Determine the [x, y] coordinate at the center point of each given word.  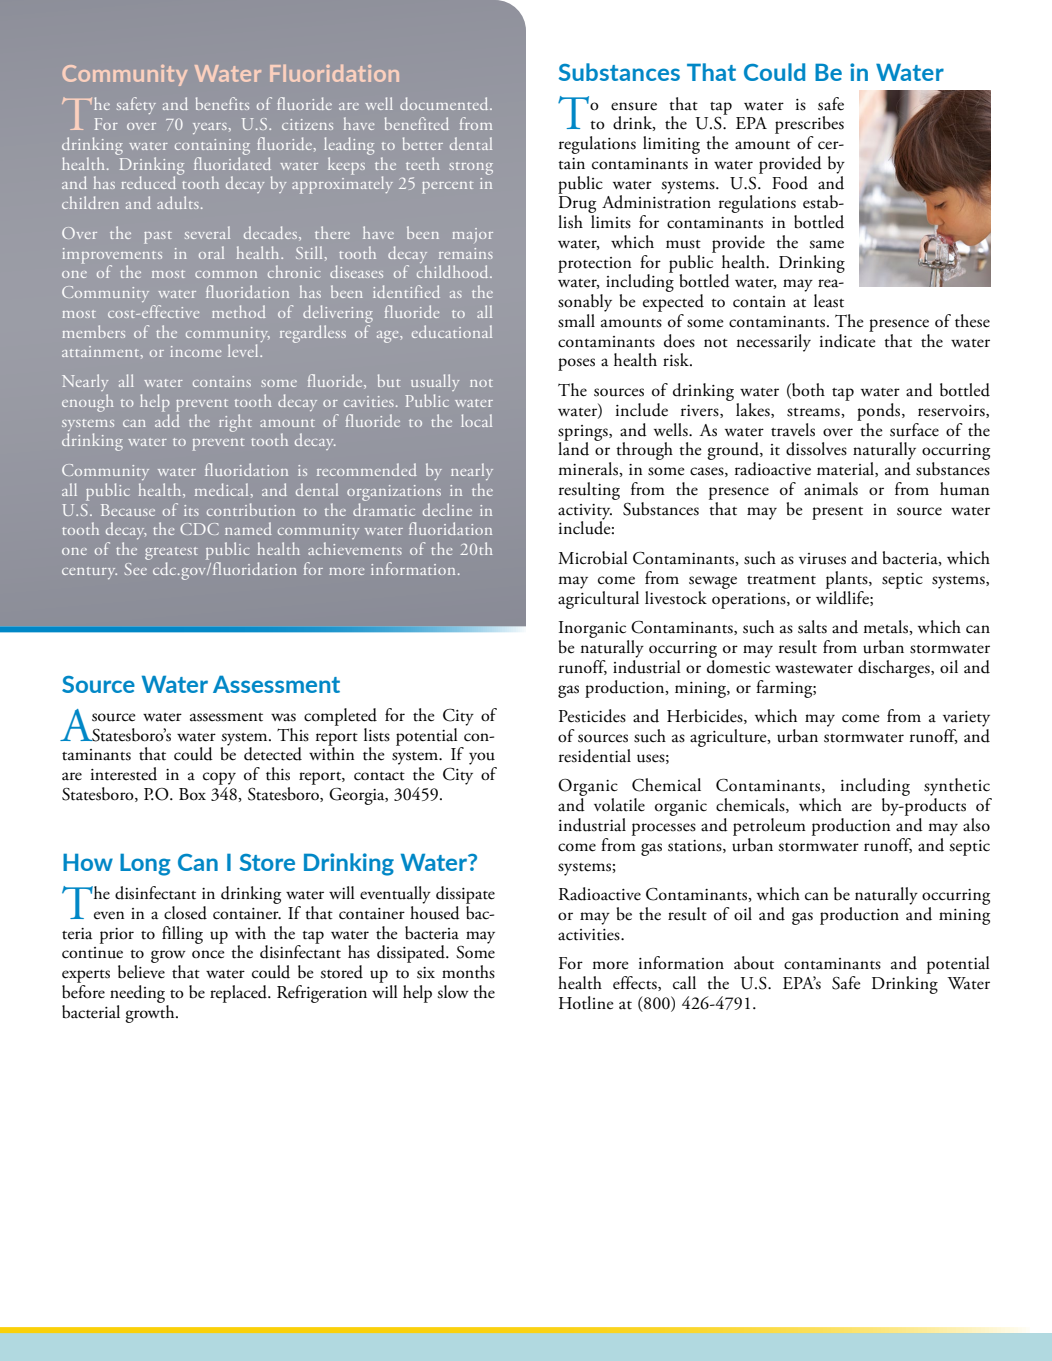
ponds [880, 412]
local [476, 420]
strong [471, 168]
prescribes [809, 125]
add [167, 419]
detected [273, 754]
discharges [895, 669]
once [208, 954]
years [210, 128]
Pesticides [592, 716]
